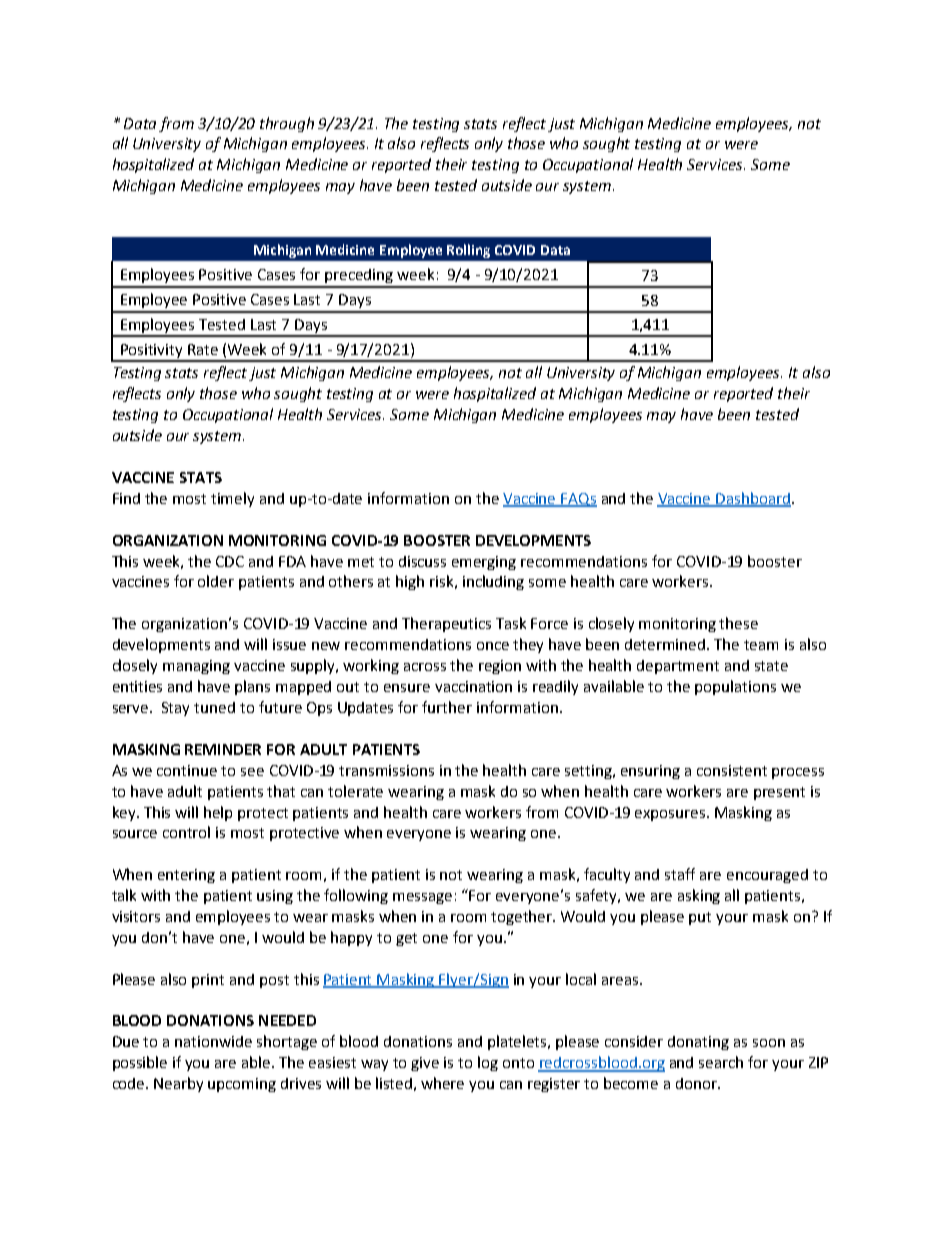 The image size is (952, 1233). What do you see at coordinates (738, 623) in the screenshot?
I see `these` at bounding box center [738, 623].
